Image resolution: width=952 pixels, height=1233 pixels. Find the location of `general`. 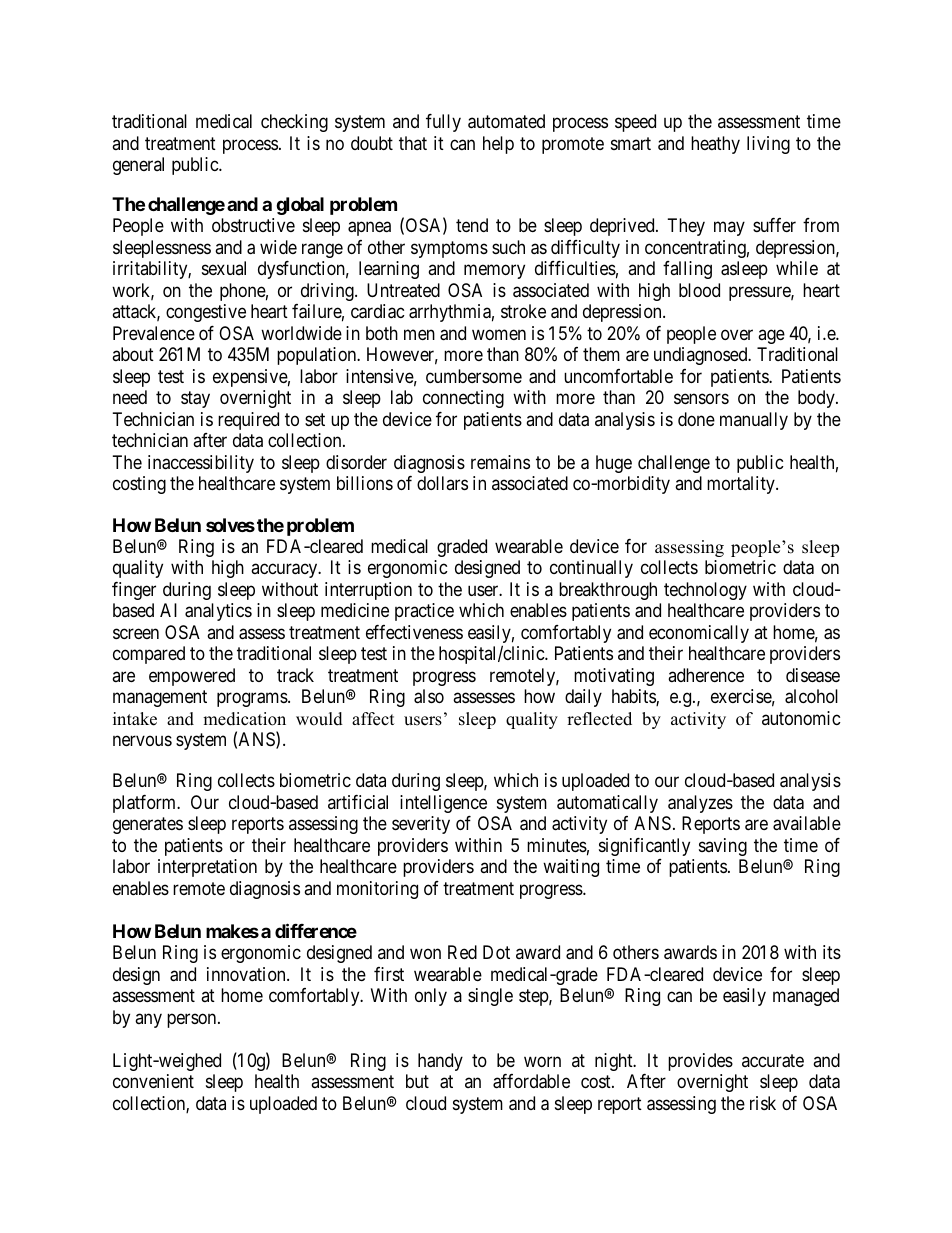

general is located at coordinates (138, 166).
